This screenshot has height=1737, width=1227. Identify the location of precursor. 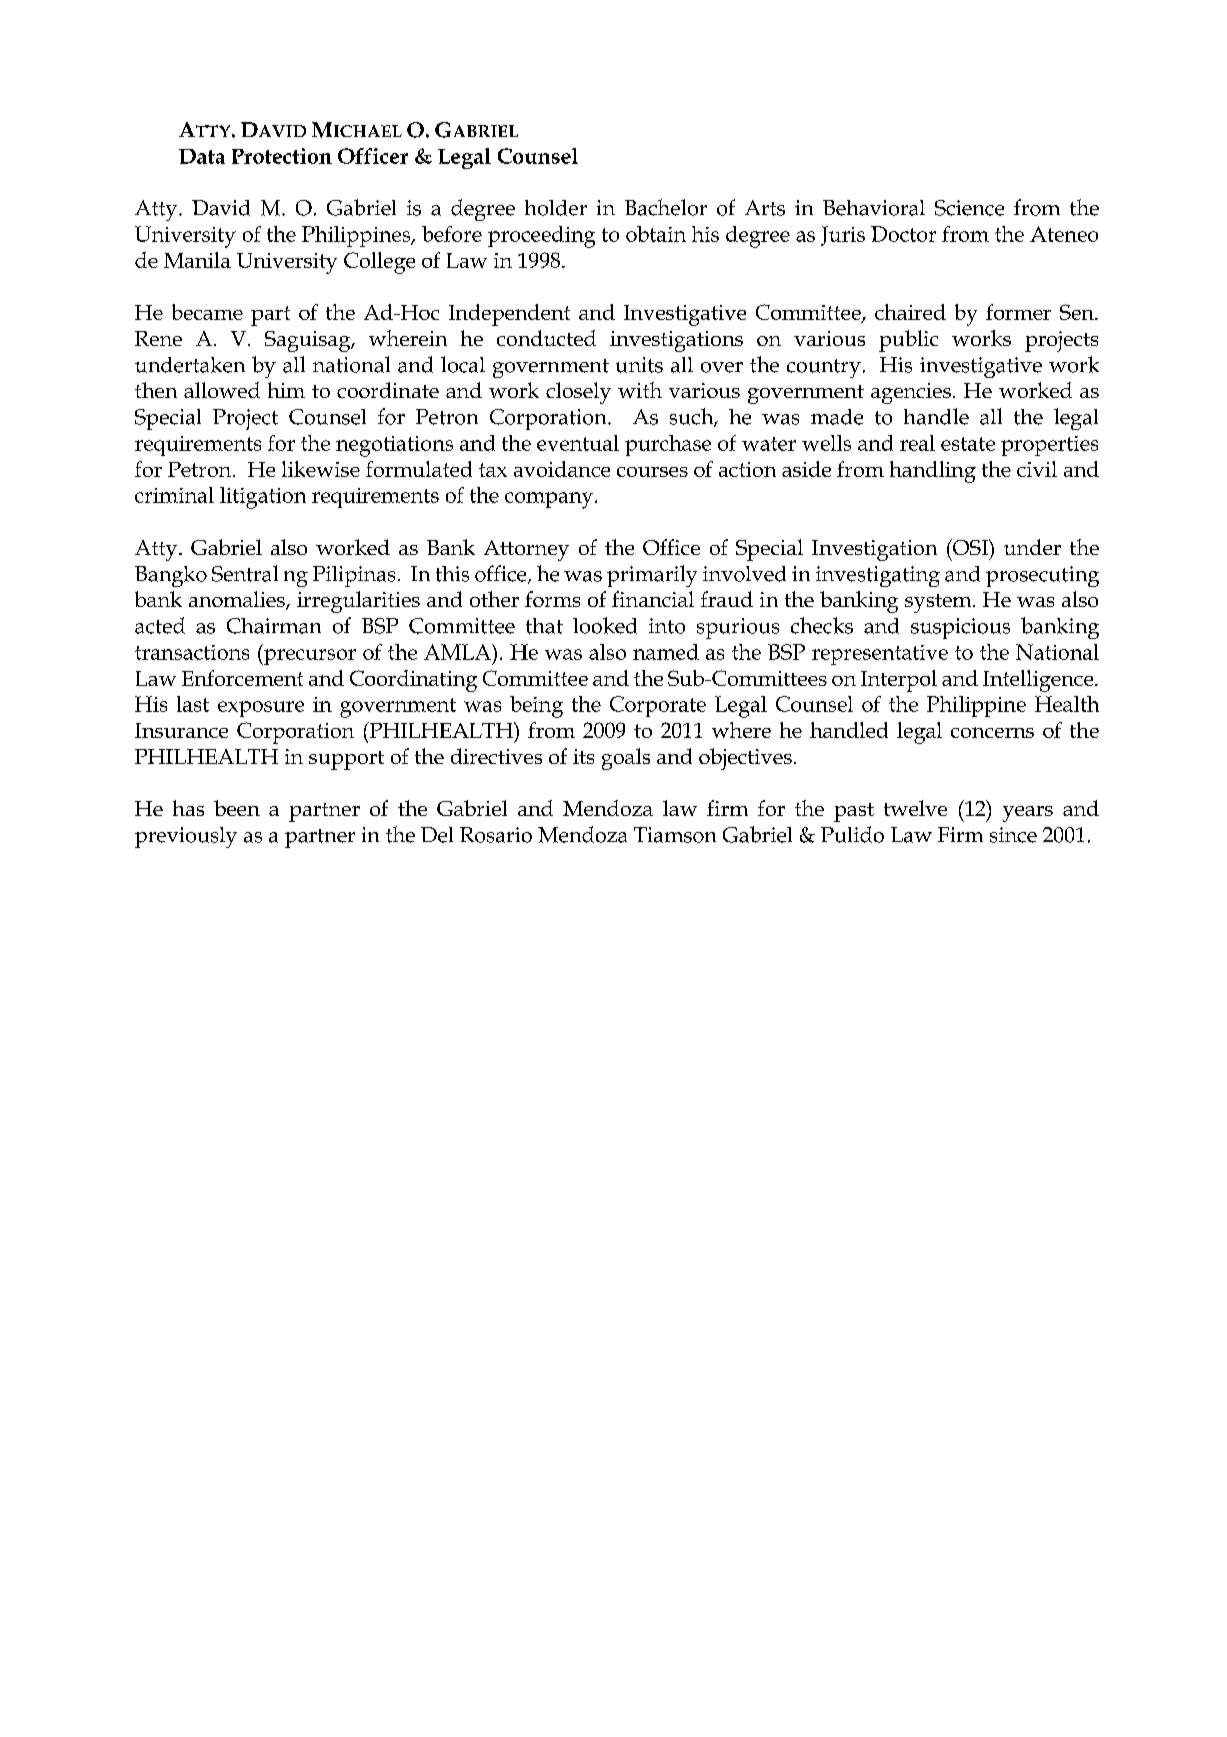
(309, 657).
